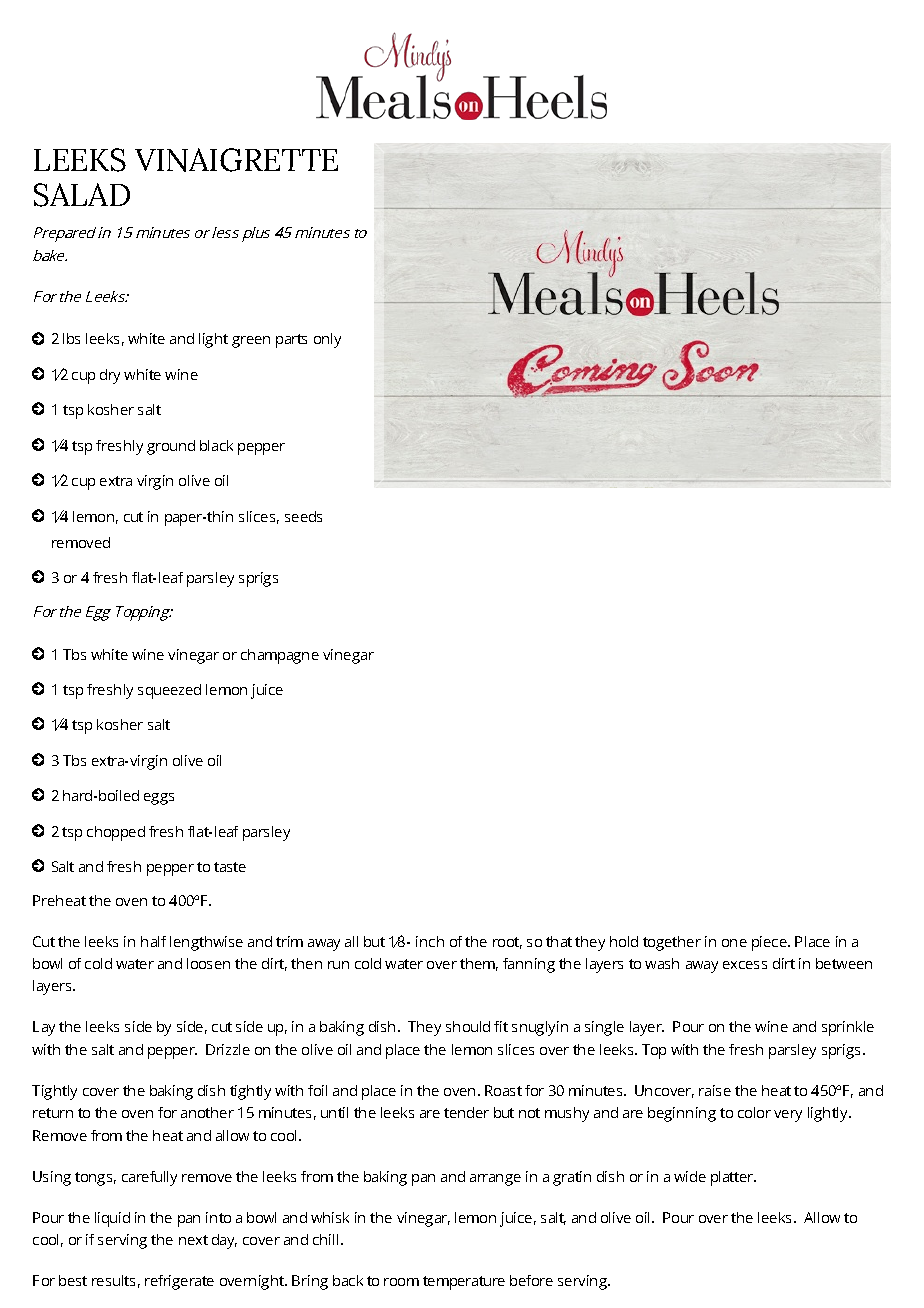 This screenshot has width=924, height=1308. I want to click on one, so click(734, 943).
